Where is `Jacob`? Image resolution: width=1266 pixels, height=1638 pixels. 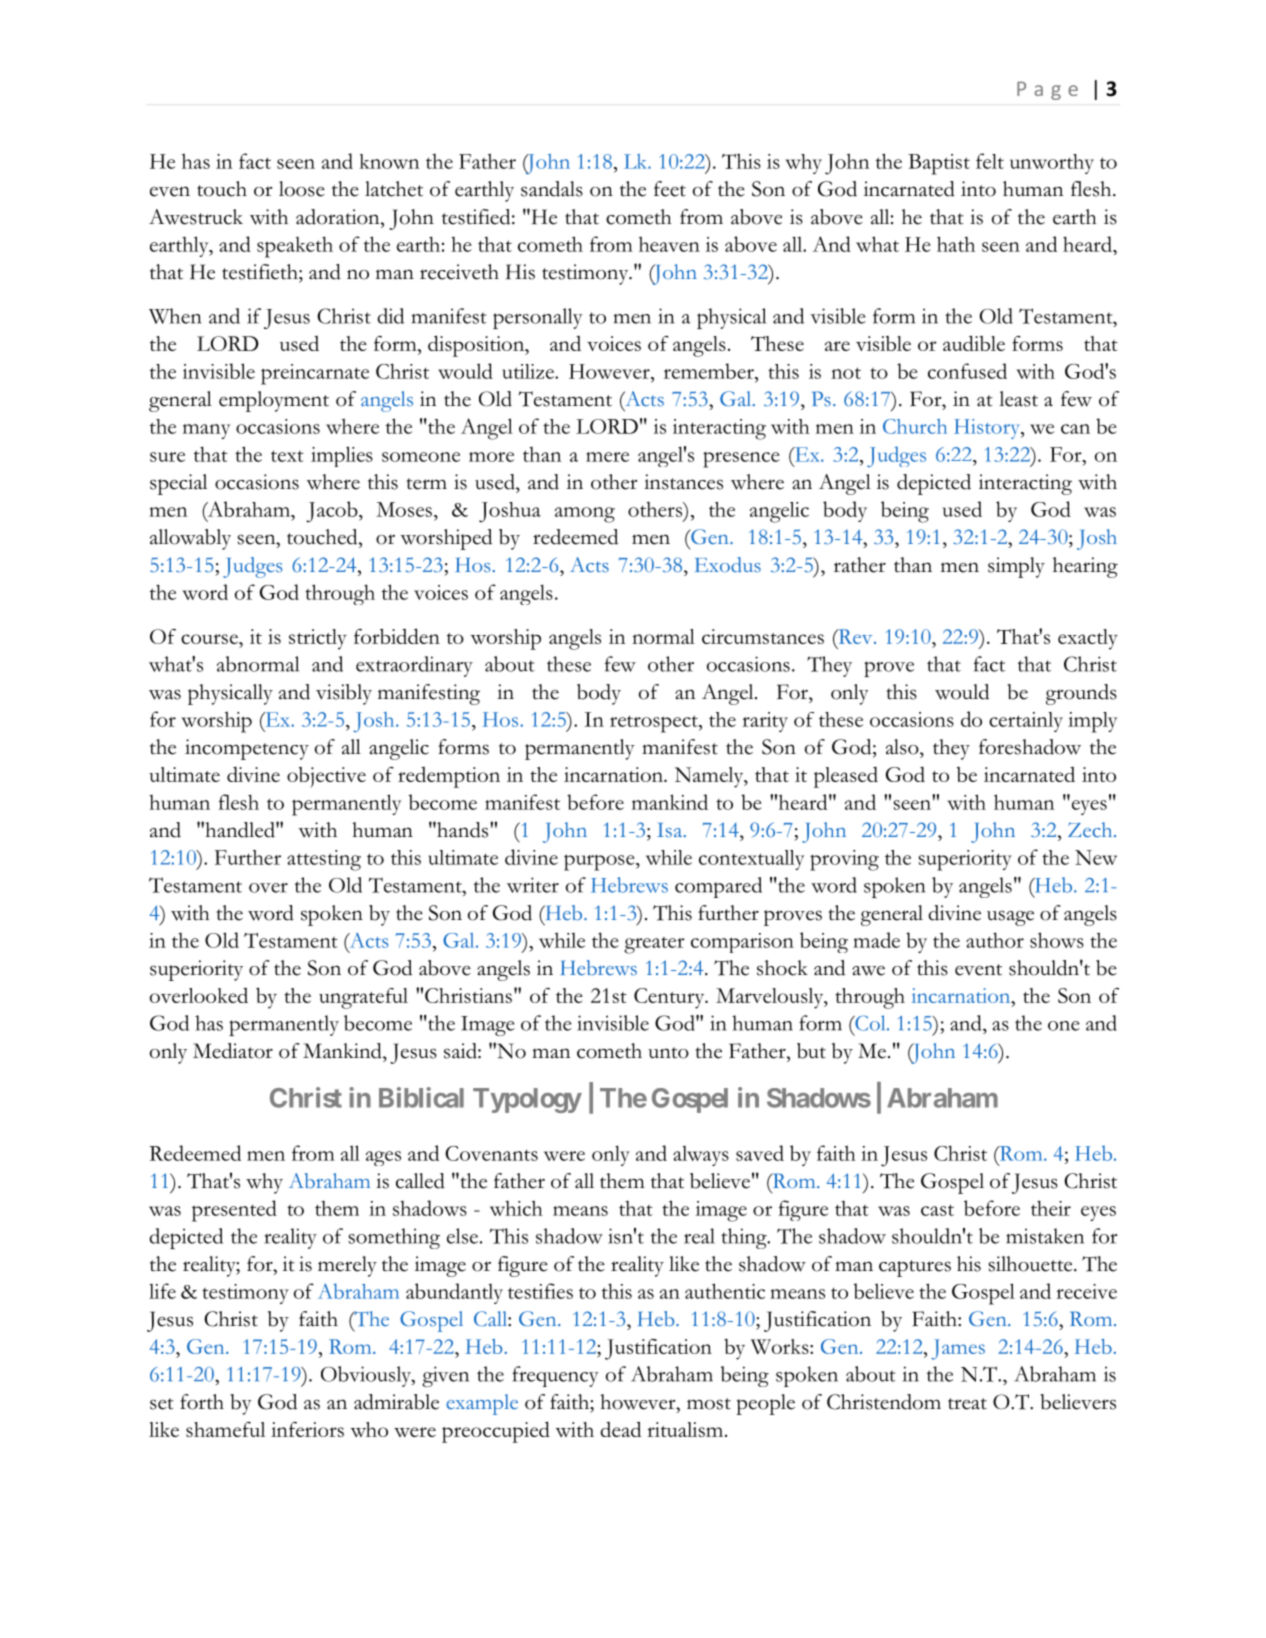 Jacob is located at coordinates (333, 512).
